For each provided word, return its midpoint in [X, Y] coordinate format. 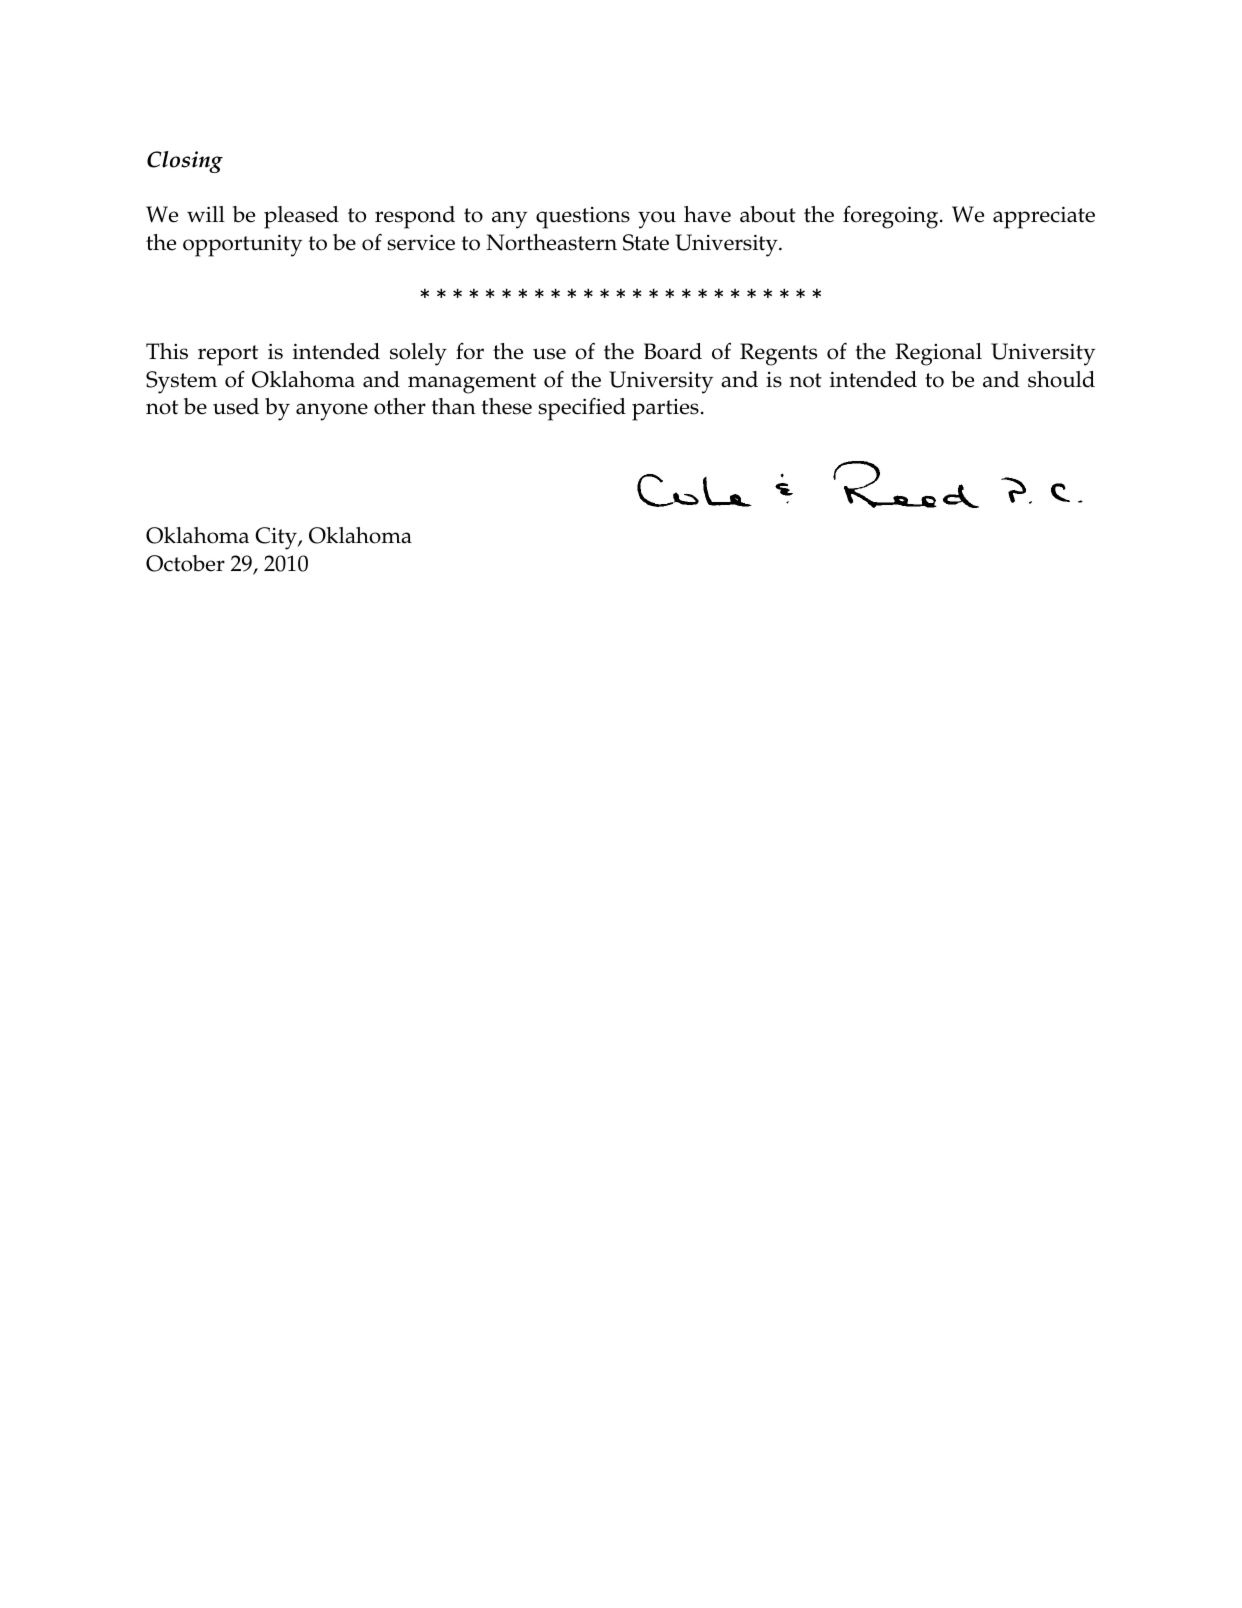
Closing [185, 162]
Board [673, 351]
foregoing [892, 217]
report [228, 355]
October [185, 563]
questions [583, 218]
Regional [938, 354]
